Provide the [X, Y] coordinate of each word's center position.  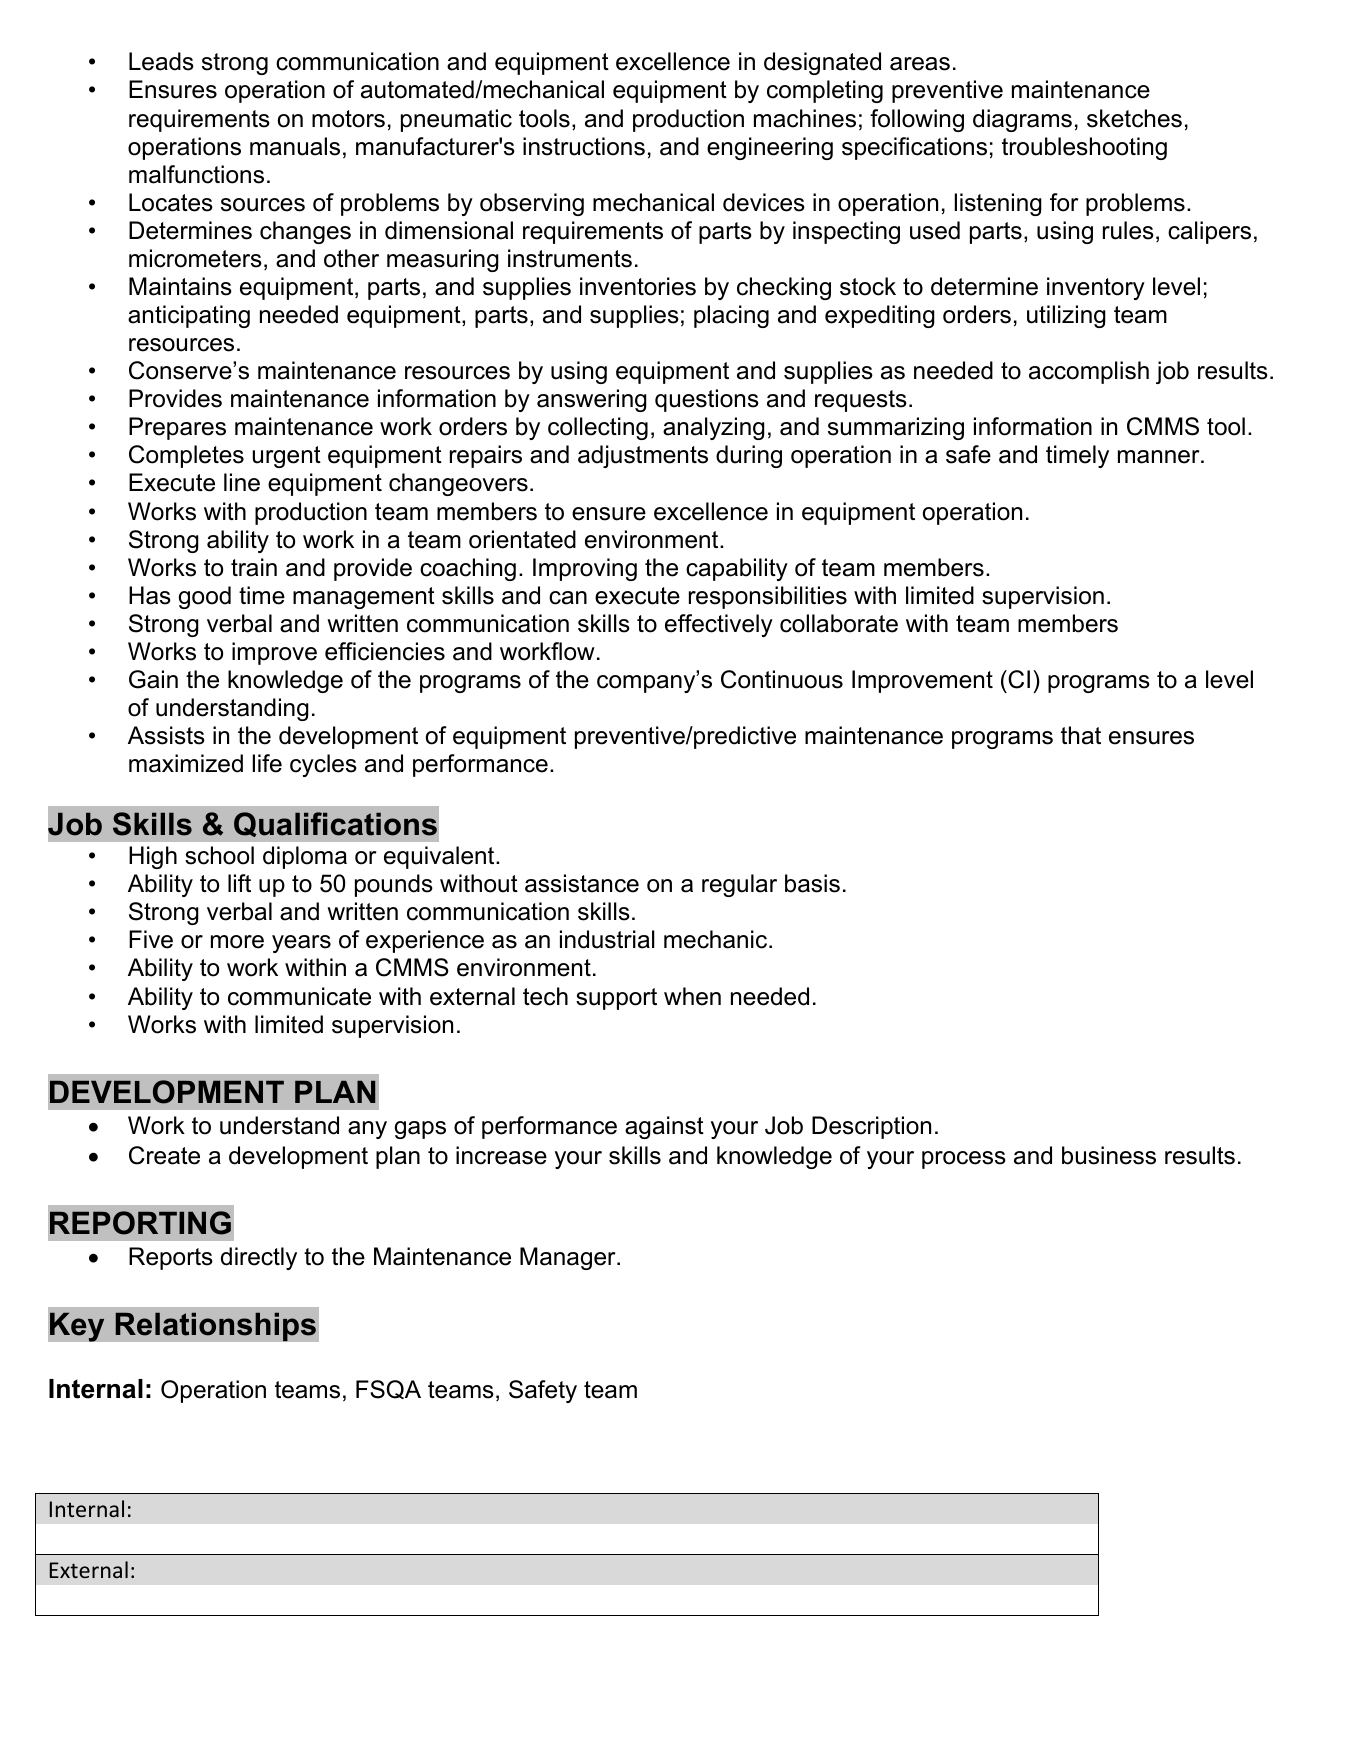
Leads [161, 61]
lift [239, 883]
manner [1158, 457]
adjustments [643, 456]
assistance [582, 883]
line [242, 482]
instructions [584, 146]
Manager [569, 1258]
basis [812, 883]
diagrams [1022, 120]
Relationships [215, 1327]
